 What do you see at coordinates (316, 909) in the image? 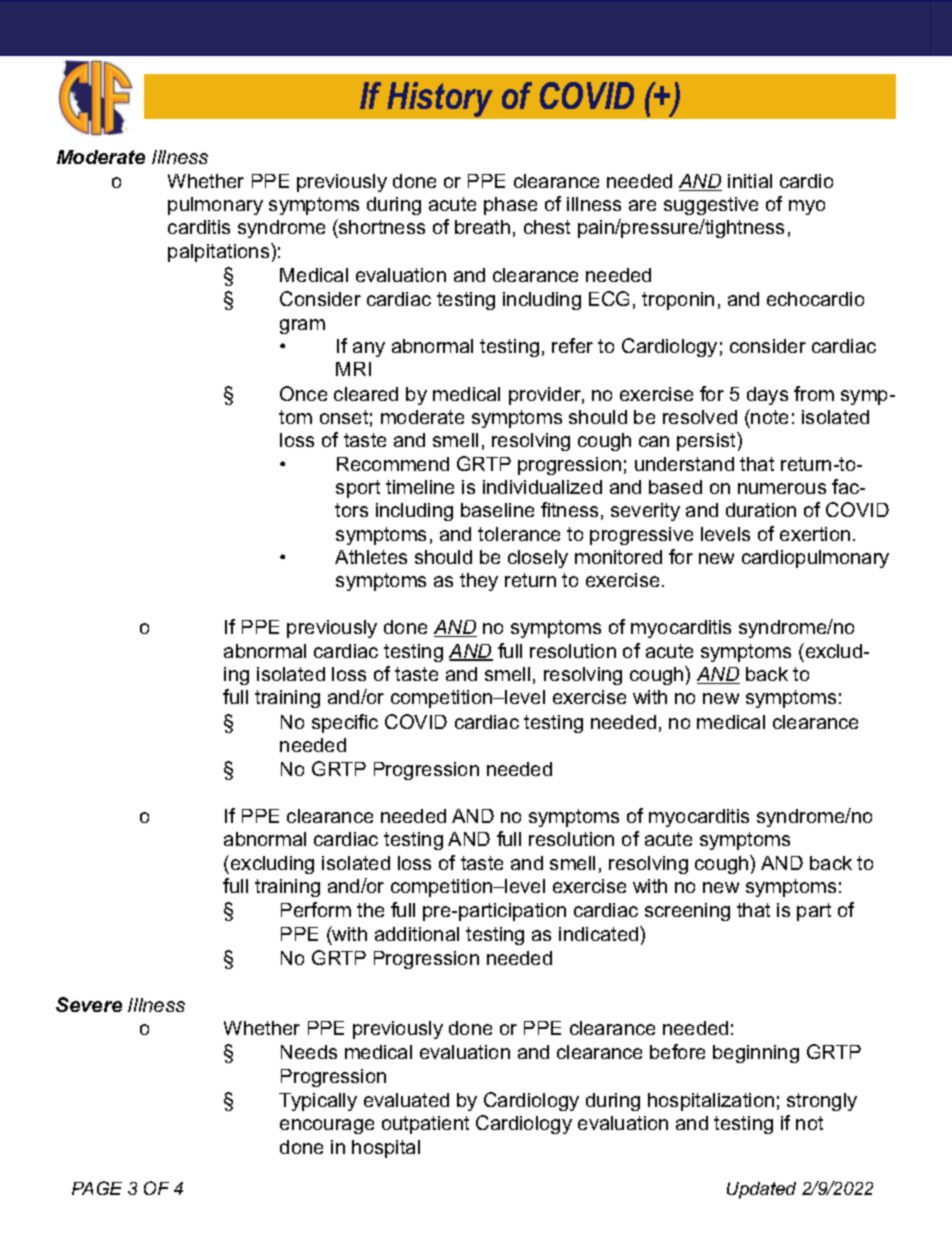
I see `Perform` at bounding box center [316, 909].
